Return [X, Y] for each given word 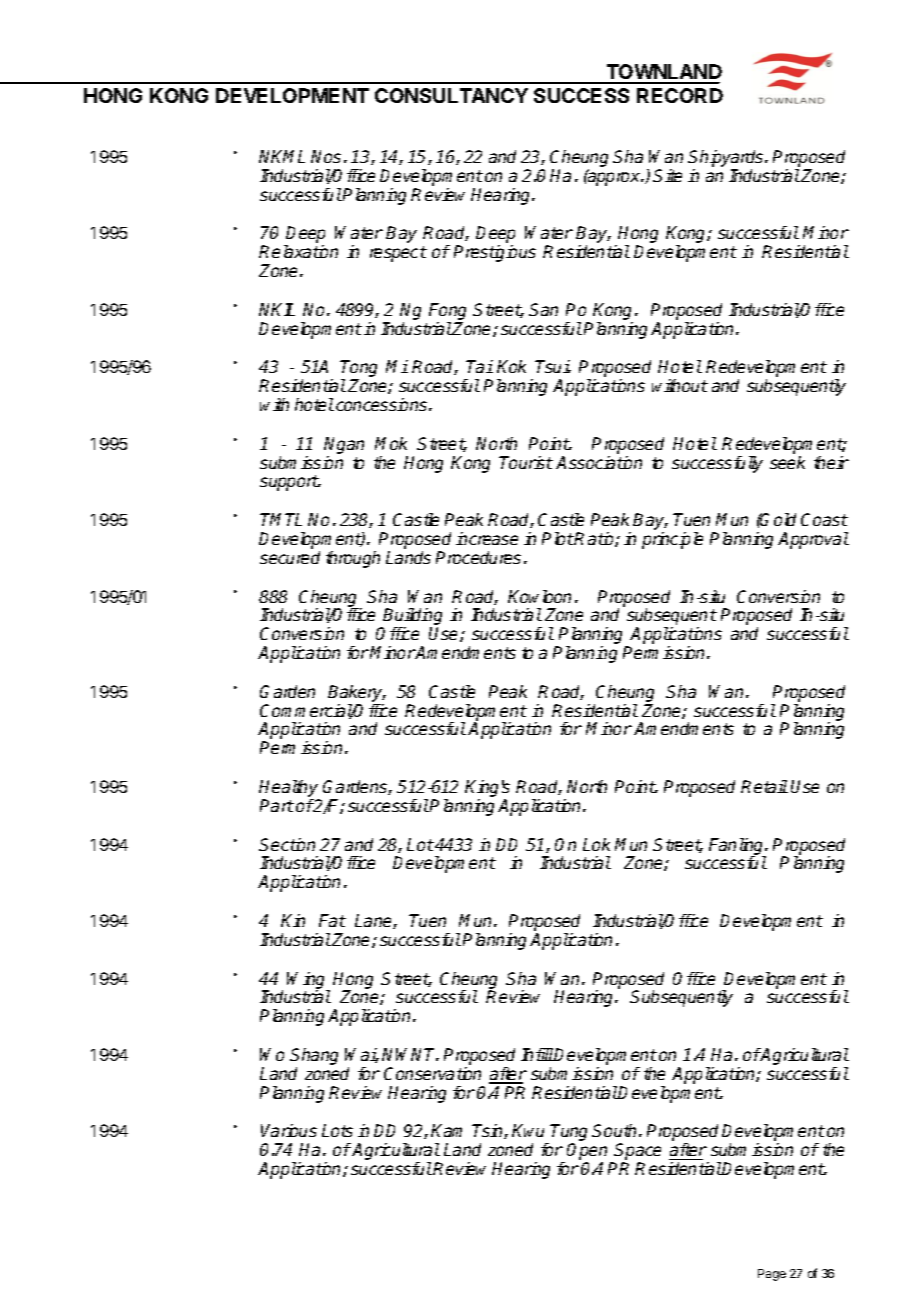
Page [772, 1275]
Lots [337, 1130]
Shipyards [727, 160]
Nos [326, 156]
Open [589, 1153]
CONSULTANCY [451, 95]
